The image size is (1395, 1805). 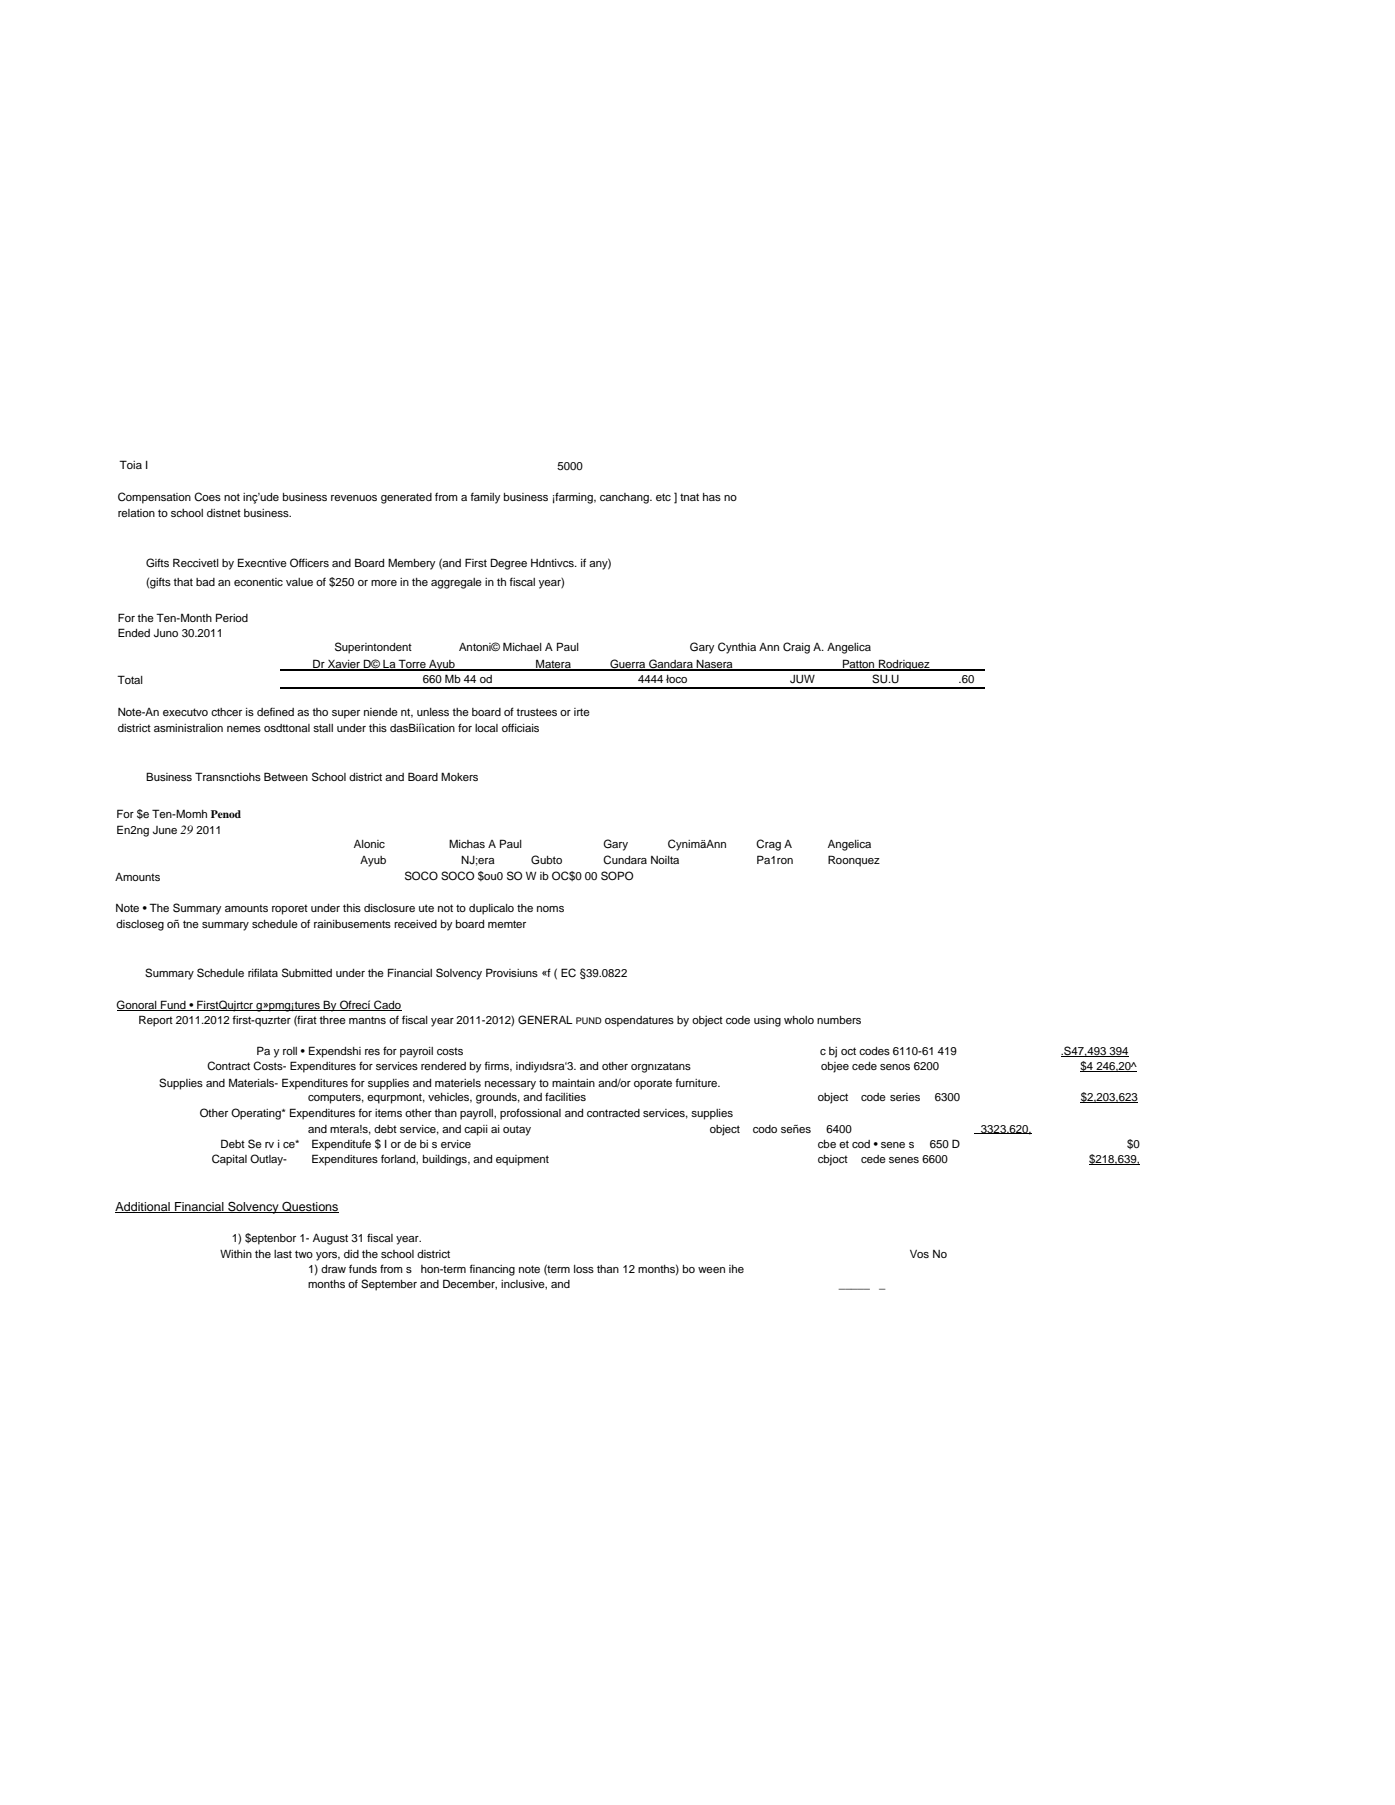 What do you see at coordinates (550, 909) in the screenshot?
I see `noms` at bounding box center [550, 909].
